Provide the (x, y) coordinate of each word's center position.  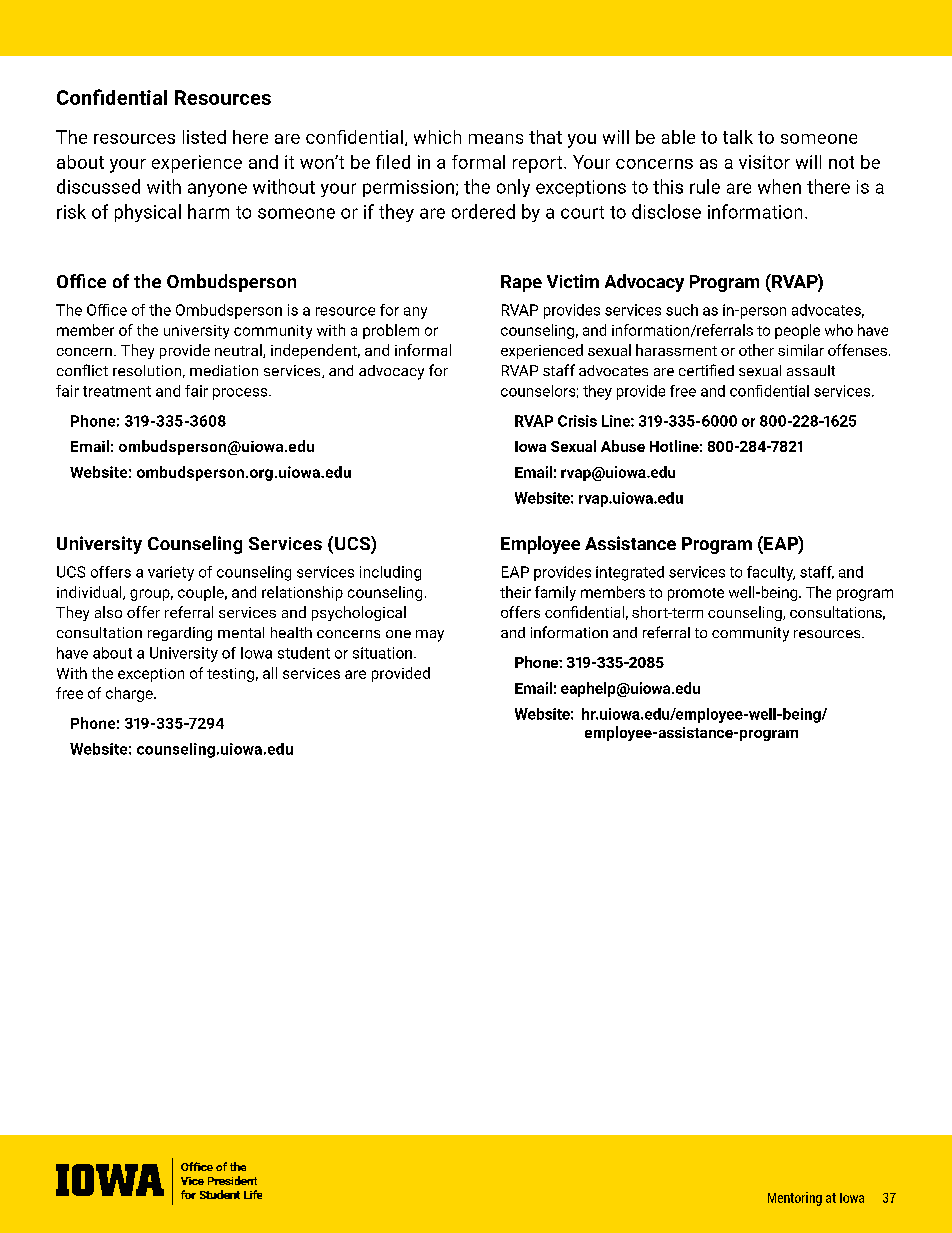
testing (230, 675)
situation (382, 653)
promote (696, 594)
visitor (764, 162)
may (430, 636)
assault (811, 370)
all (270, 673)
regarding (180, 634)
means (496, 139)
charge (130, 694)
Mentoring (795, 1199)
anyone (217, 190)
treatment (117, 391)
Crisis (577, 421)
